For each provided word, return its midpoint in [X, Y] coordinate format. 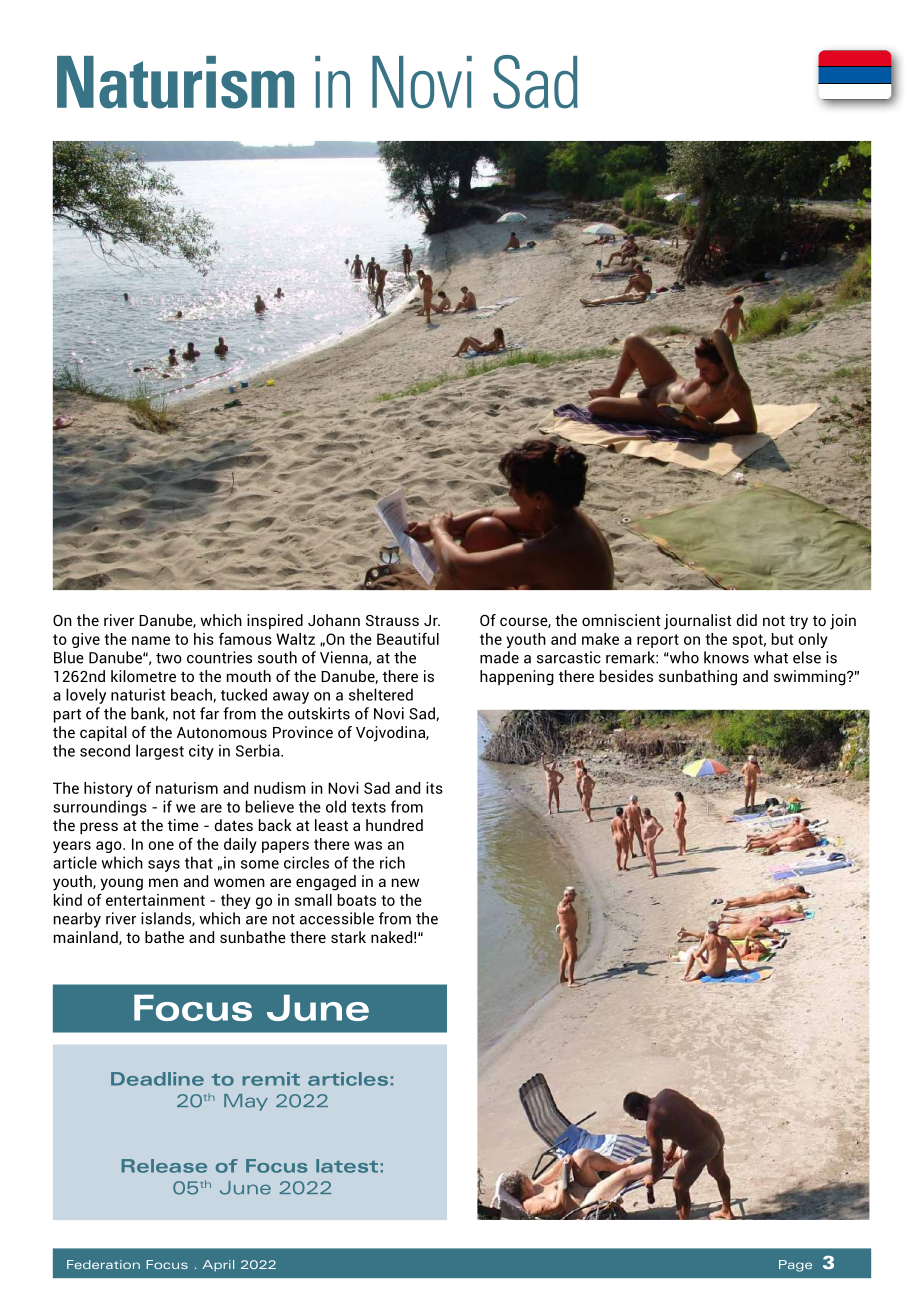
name [151, 640]
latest [347, 1166]
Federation [103, 1264]
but [782, 639]
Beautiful [408, 639]
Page [795, 1266]
